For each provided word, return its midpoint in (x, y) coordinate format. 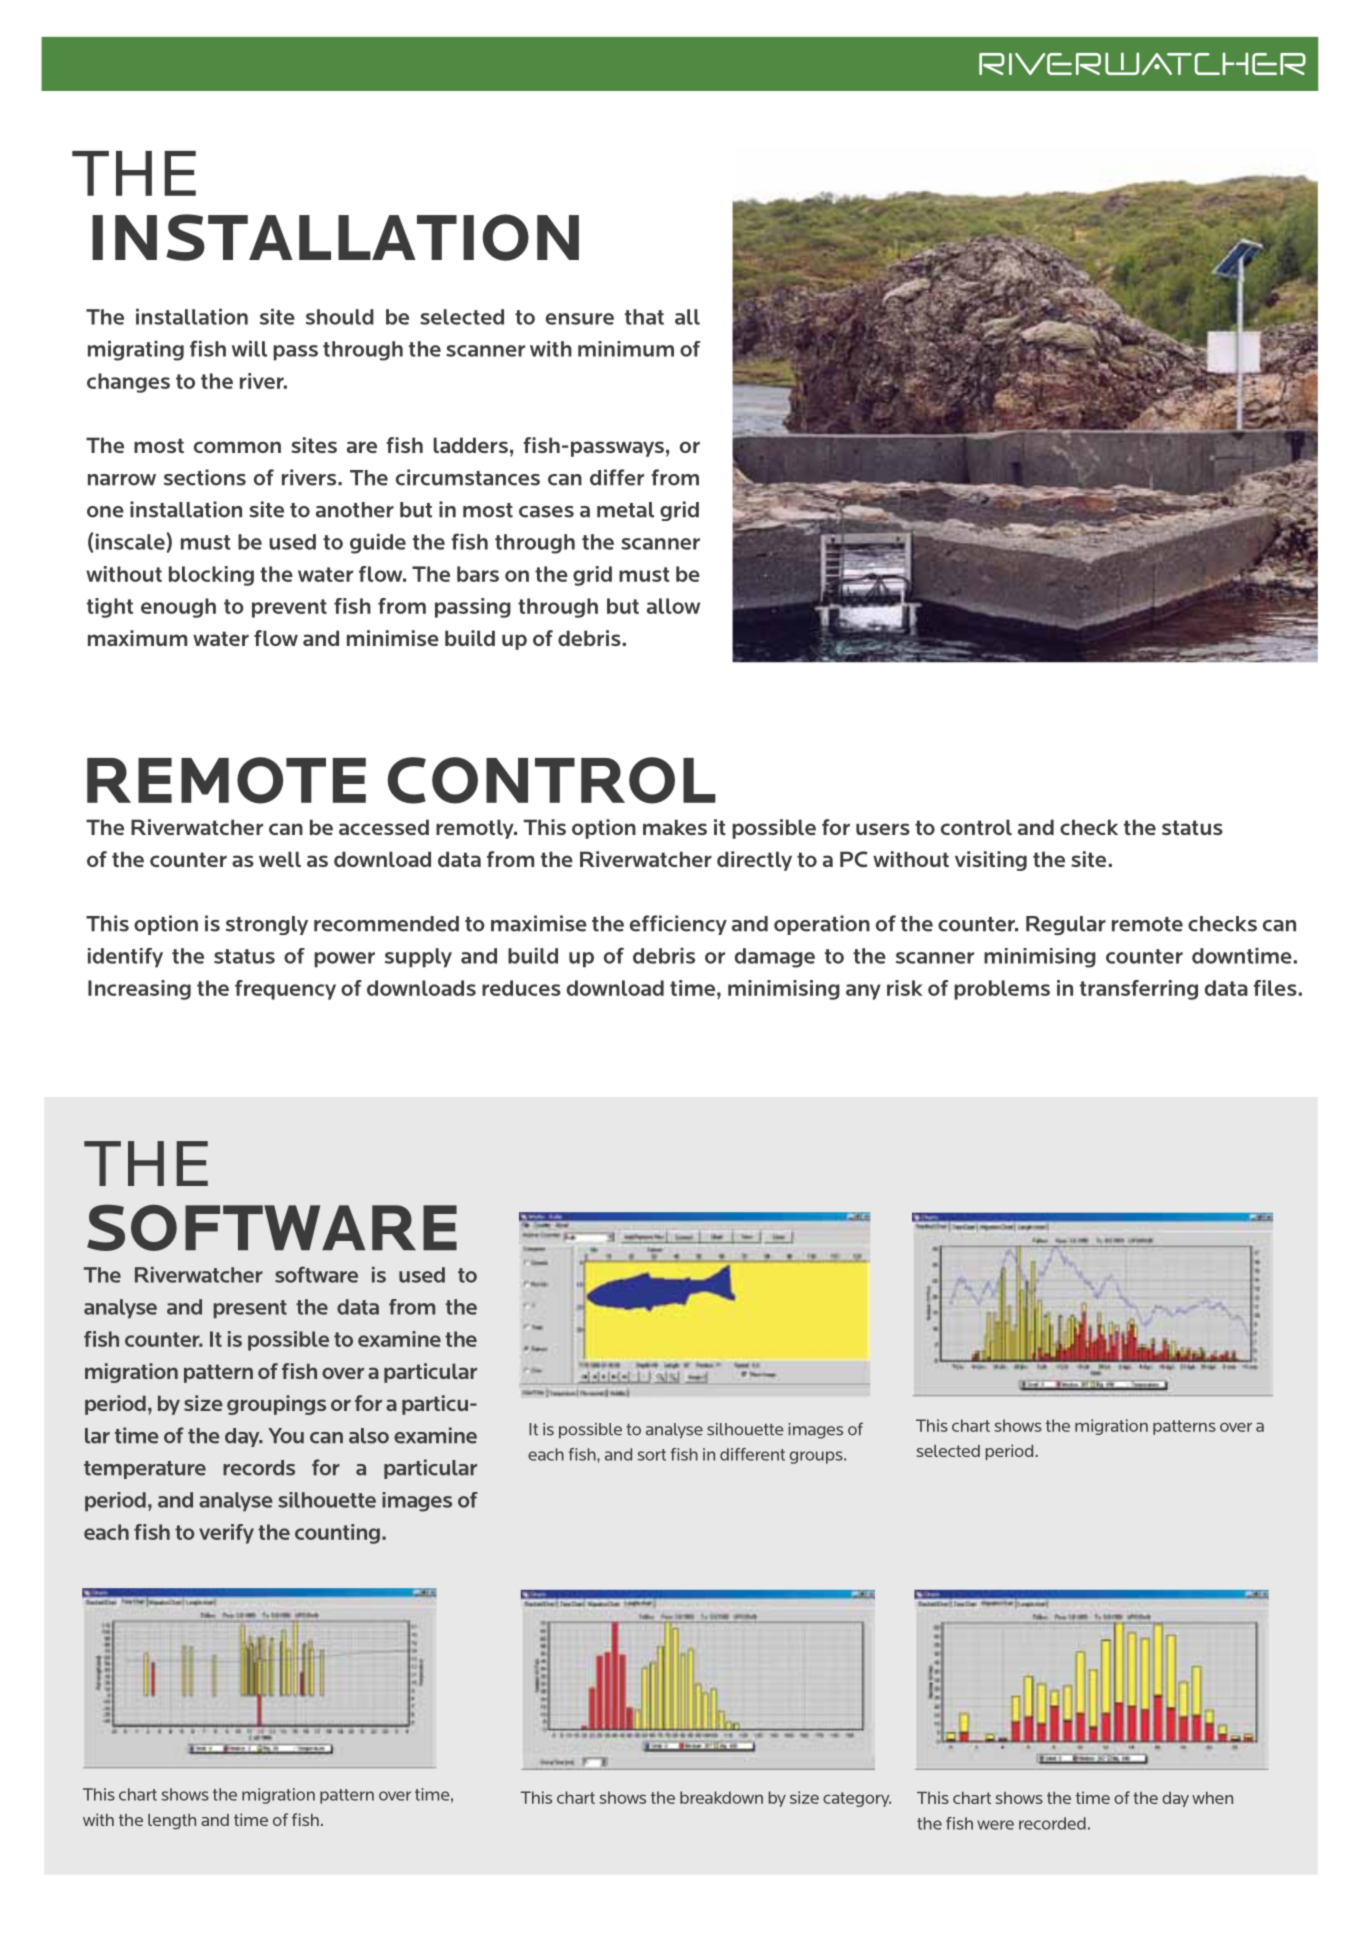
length (172, 1821)
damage (775, 958)
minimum (626, 349)
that (644, 317)
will (249, 349)
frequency (285, 990)
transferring (1139, 990)
